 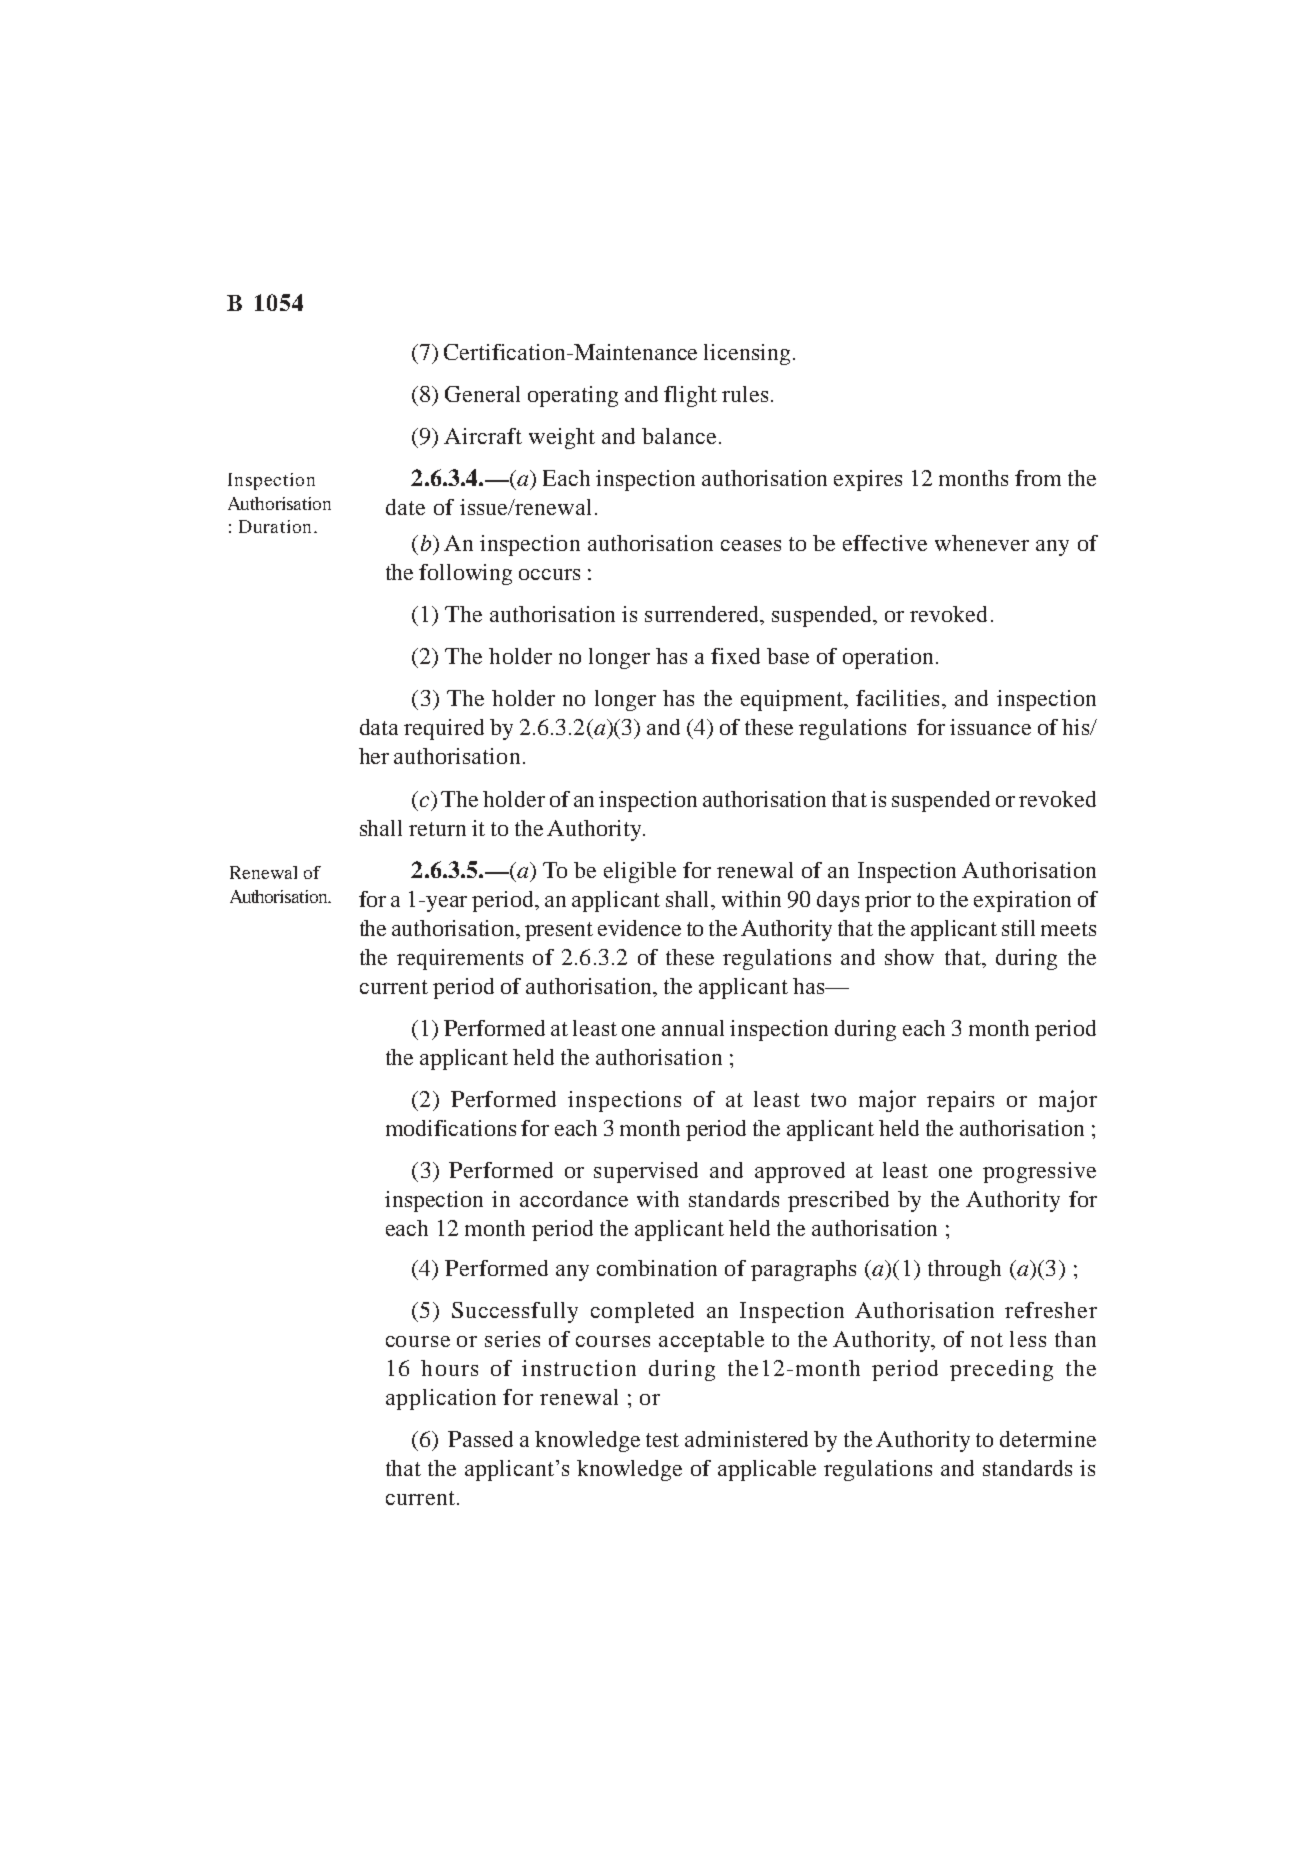 What do you see at coordinates (379, 727) in the screenshot?
I see `data` at bounding box center [379, 727].
